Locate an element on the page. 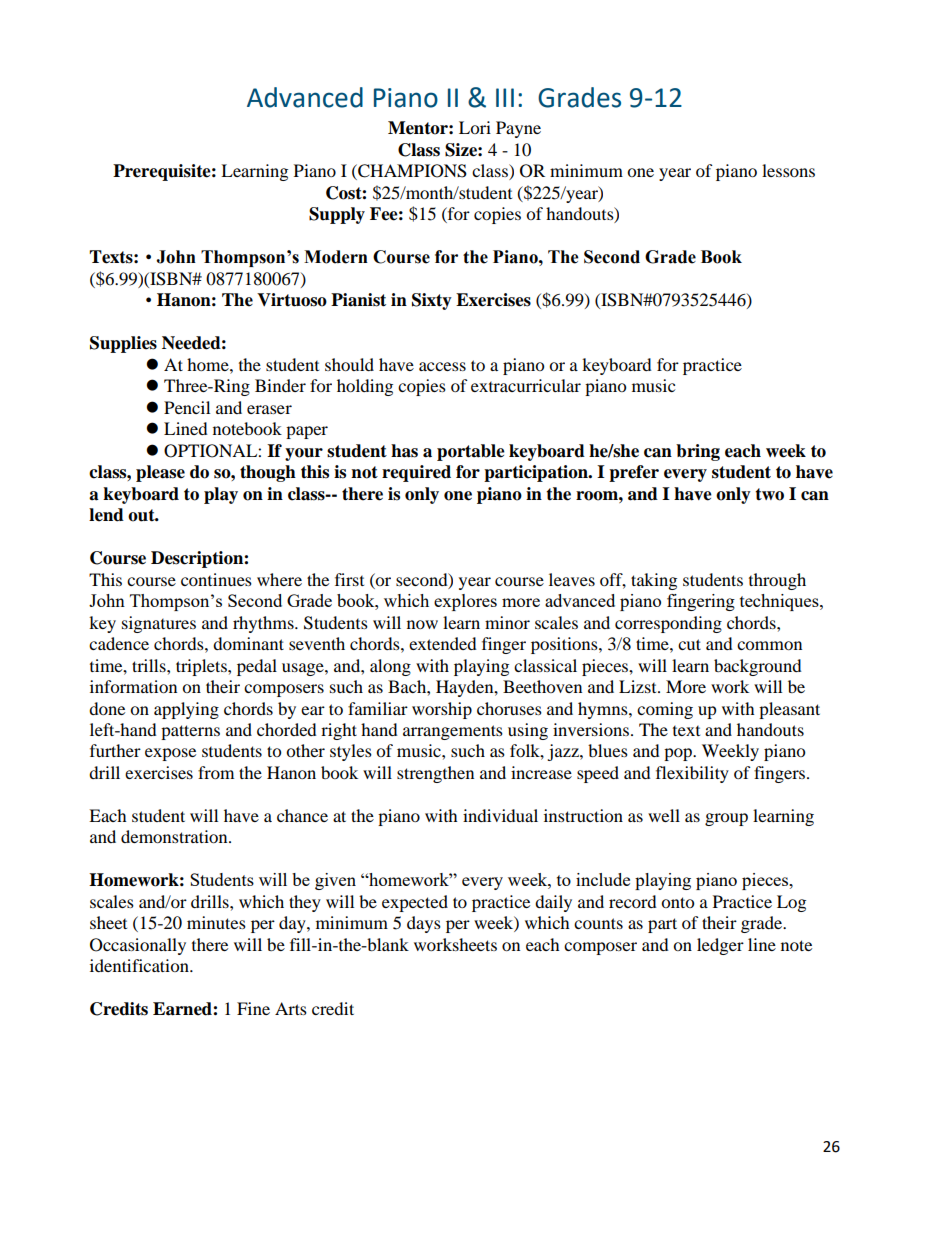 The height and width of the image is (1233, 952). taking is located at coordinates (654, 581).
